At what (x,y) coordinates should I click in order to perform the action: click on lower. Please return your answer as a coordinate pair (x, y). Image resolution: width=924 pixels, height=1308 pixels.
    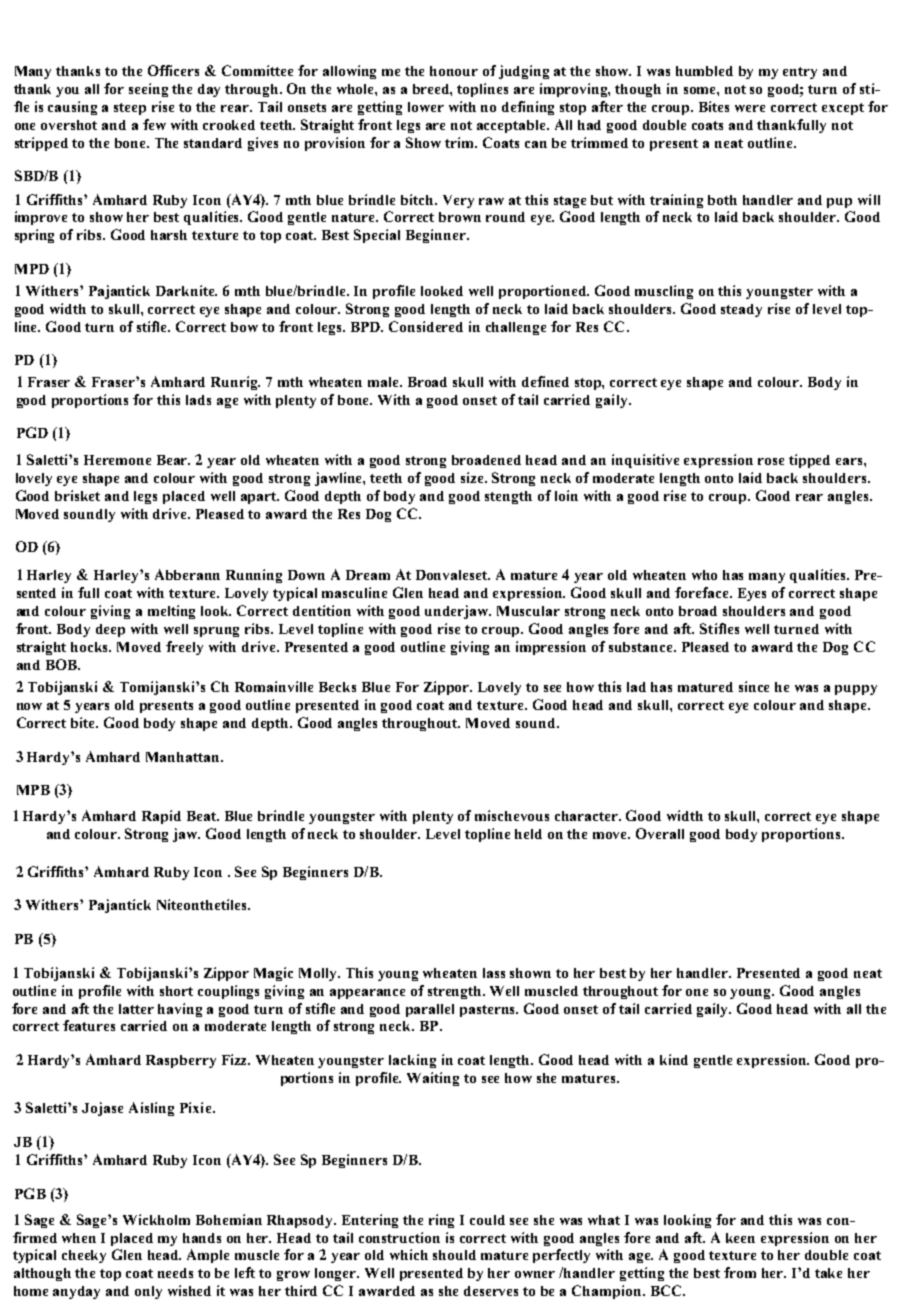
    Looking at the image, I should click on (426, 107).
